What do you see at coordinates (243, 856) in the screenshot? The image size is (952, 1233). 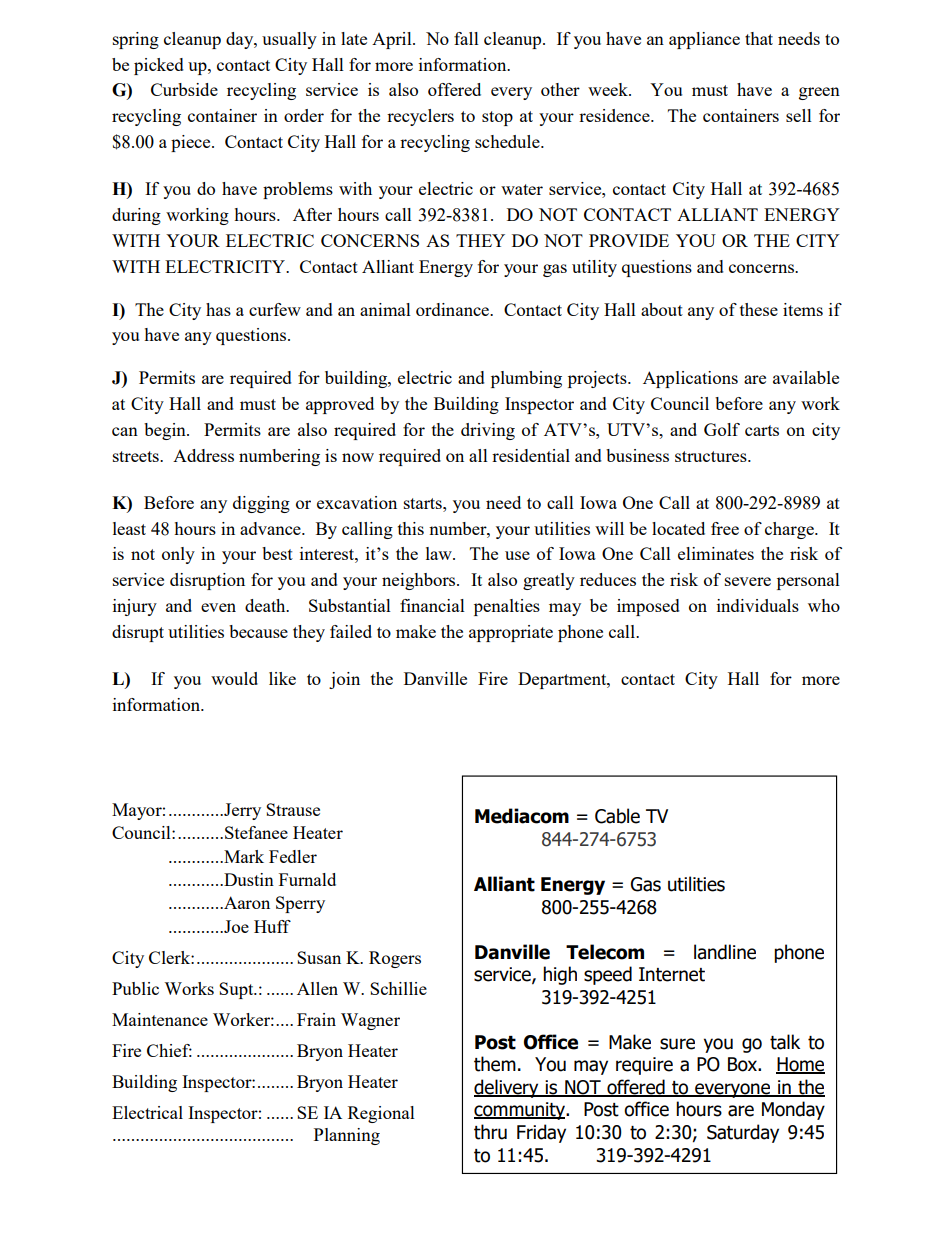 I see `Mark` at bounding box center [243, 856].
